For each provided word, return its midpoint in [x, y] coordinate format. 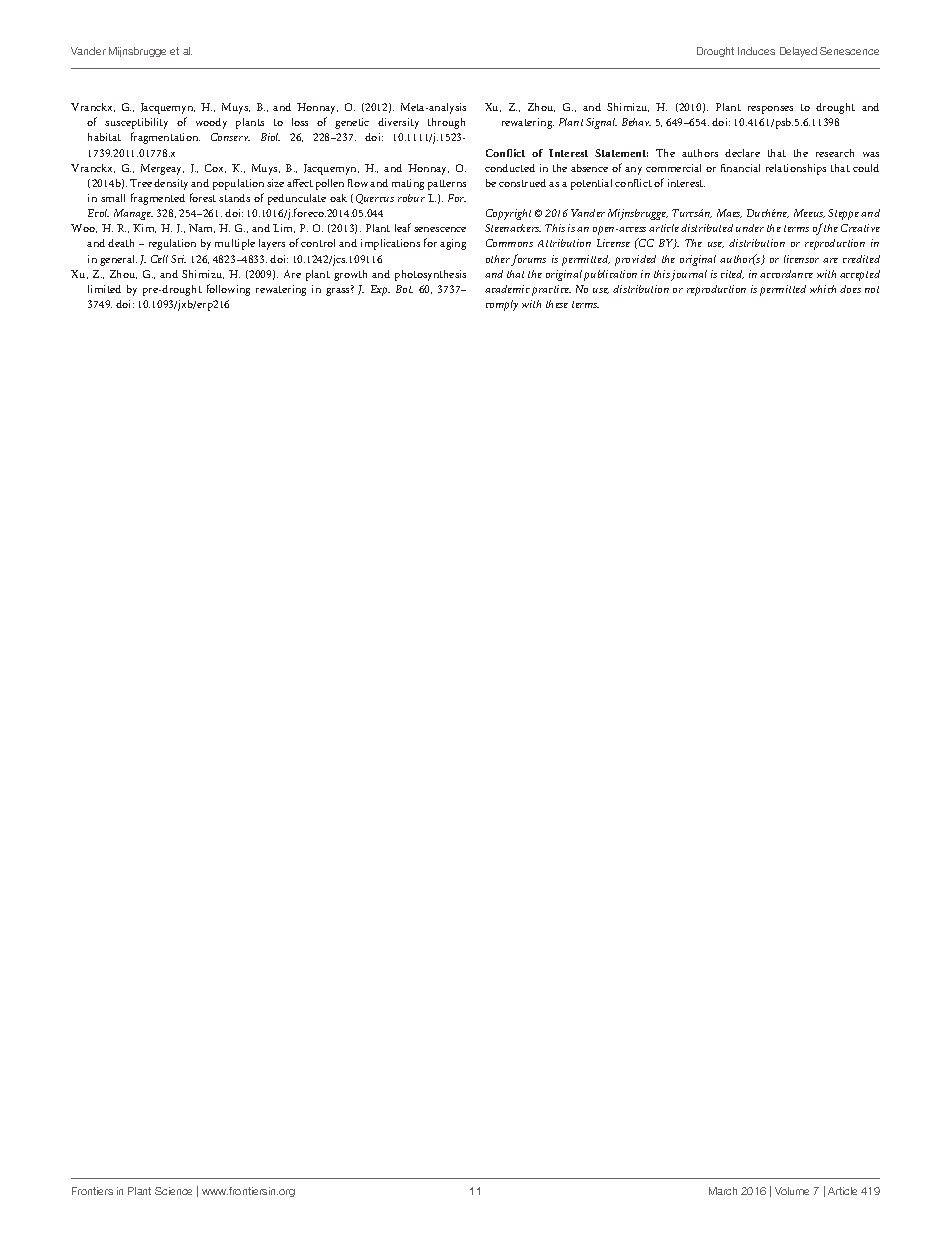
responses [770, 110]
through [446, 123]
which [823, 289]
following [228, 290]
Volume [792, 1191]
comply [502, 305]
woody [211, 123]
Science [173, 1191]
